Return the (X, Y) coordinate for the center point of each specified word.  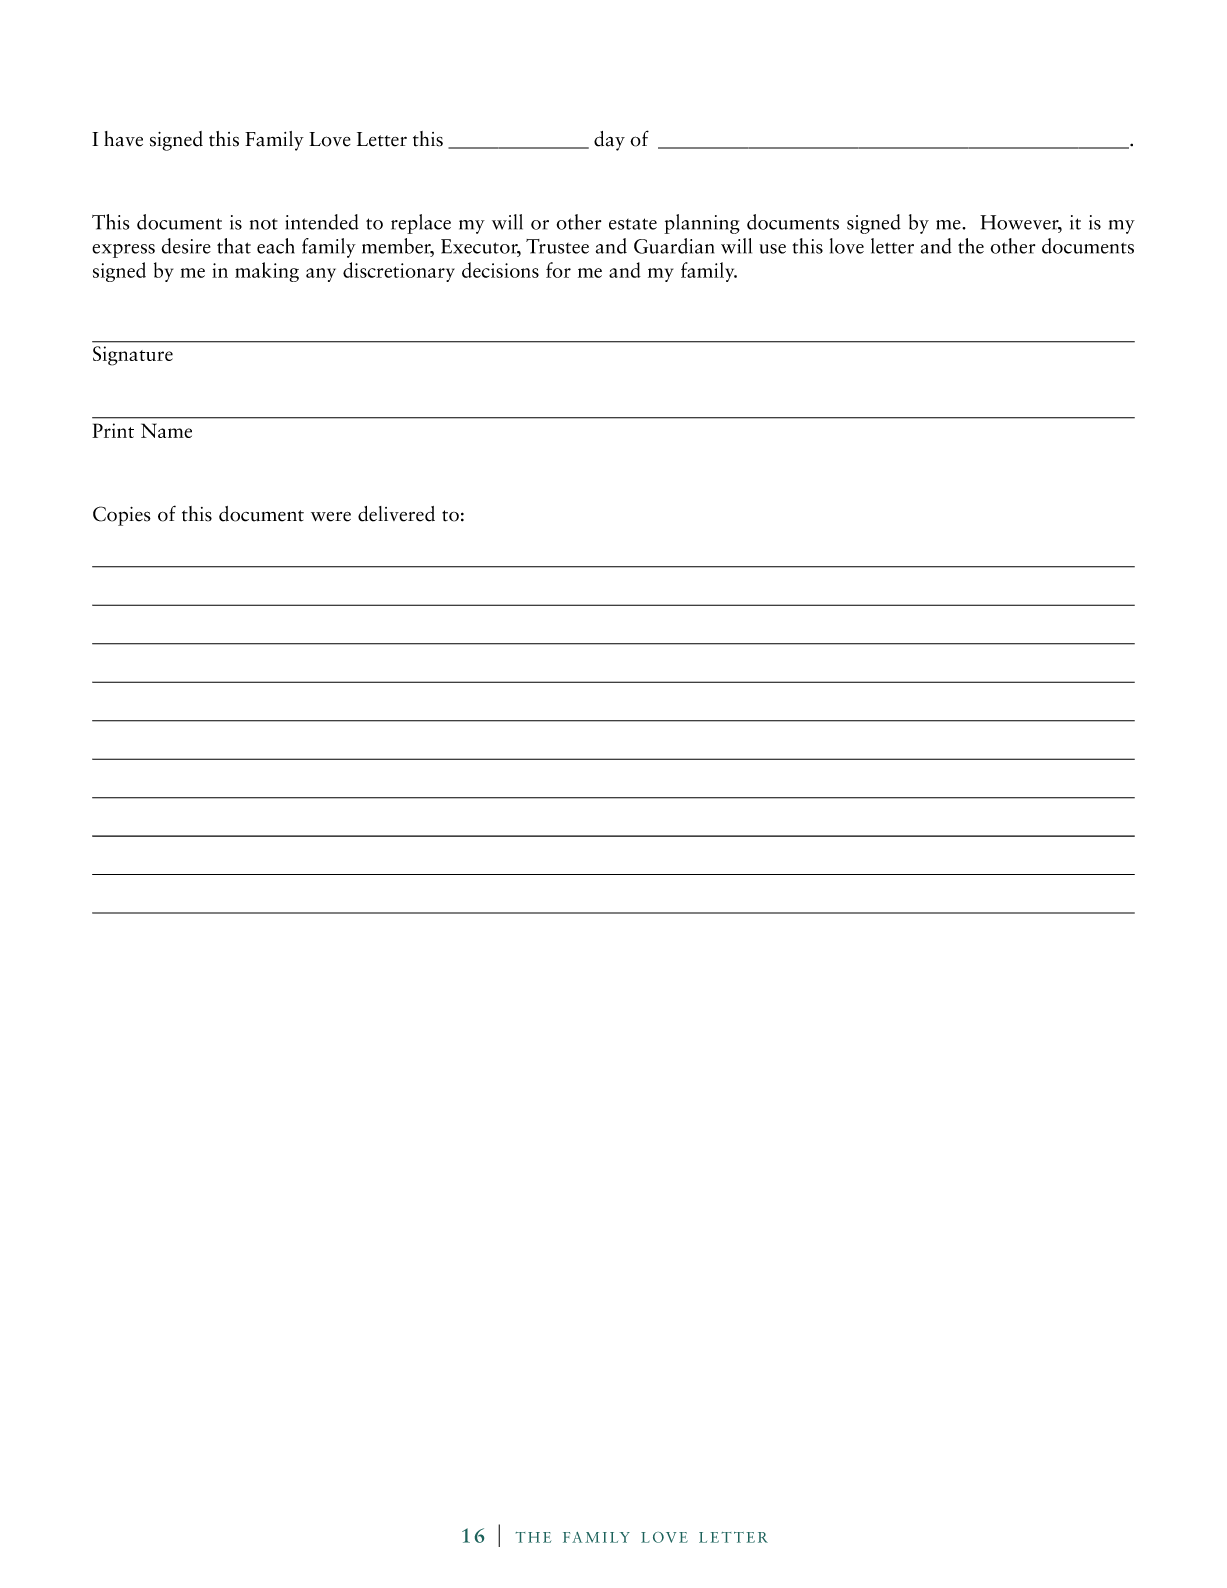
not (264, 224)
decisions (500, 270)
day (609, 141)
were (331, 516)
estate (633, 224)
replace (421, 224)
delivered (396, 514)
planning (702, 224)
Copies (122, 516)
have (123, 139)
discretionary (399, 272)
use (772, 249)
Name (166, 430)
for (558, 270)
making (267, 272)
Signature (133, 356)
